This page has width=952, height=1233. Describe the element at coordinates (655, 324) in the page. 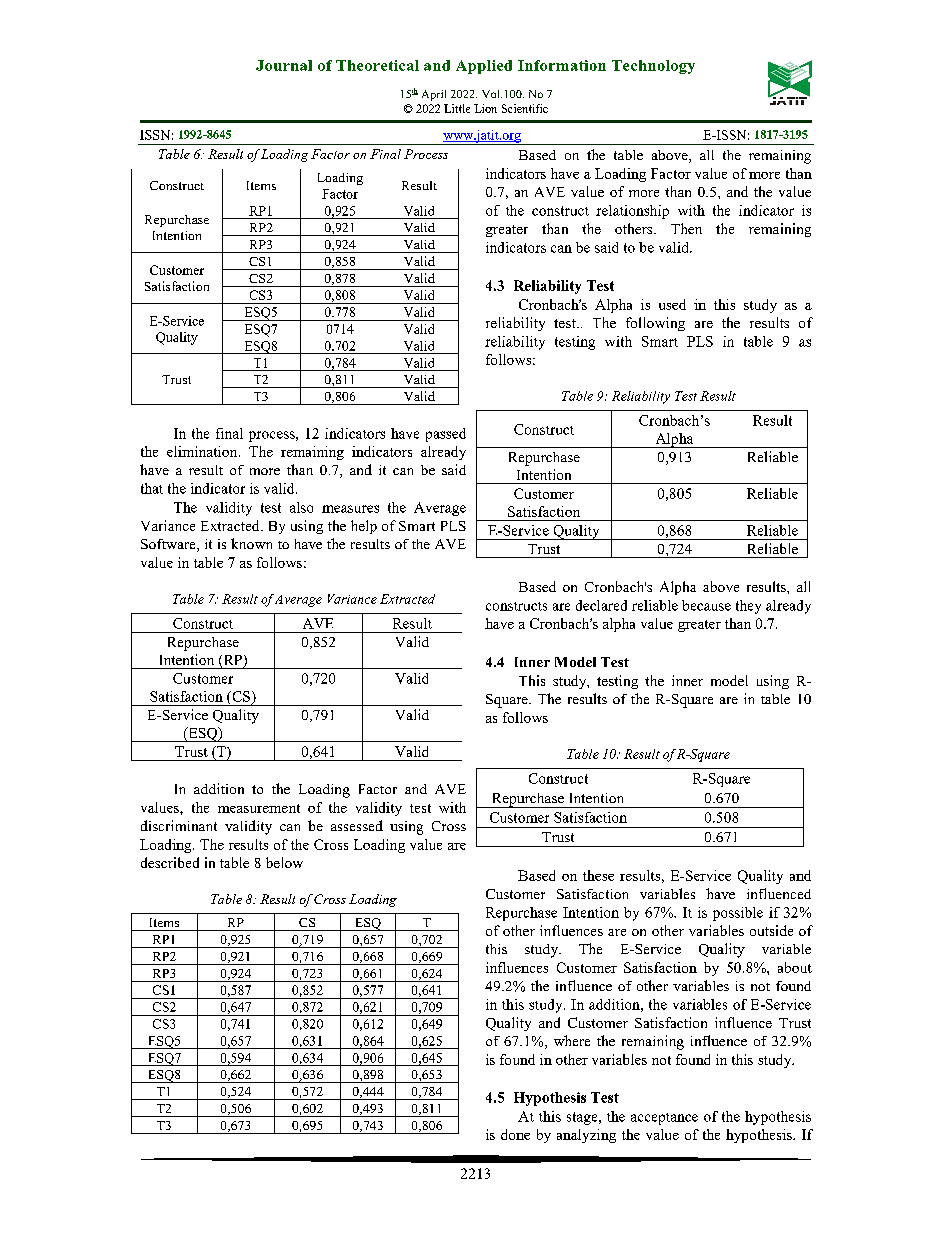

I see `following` at that location.
